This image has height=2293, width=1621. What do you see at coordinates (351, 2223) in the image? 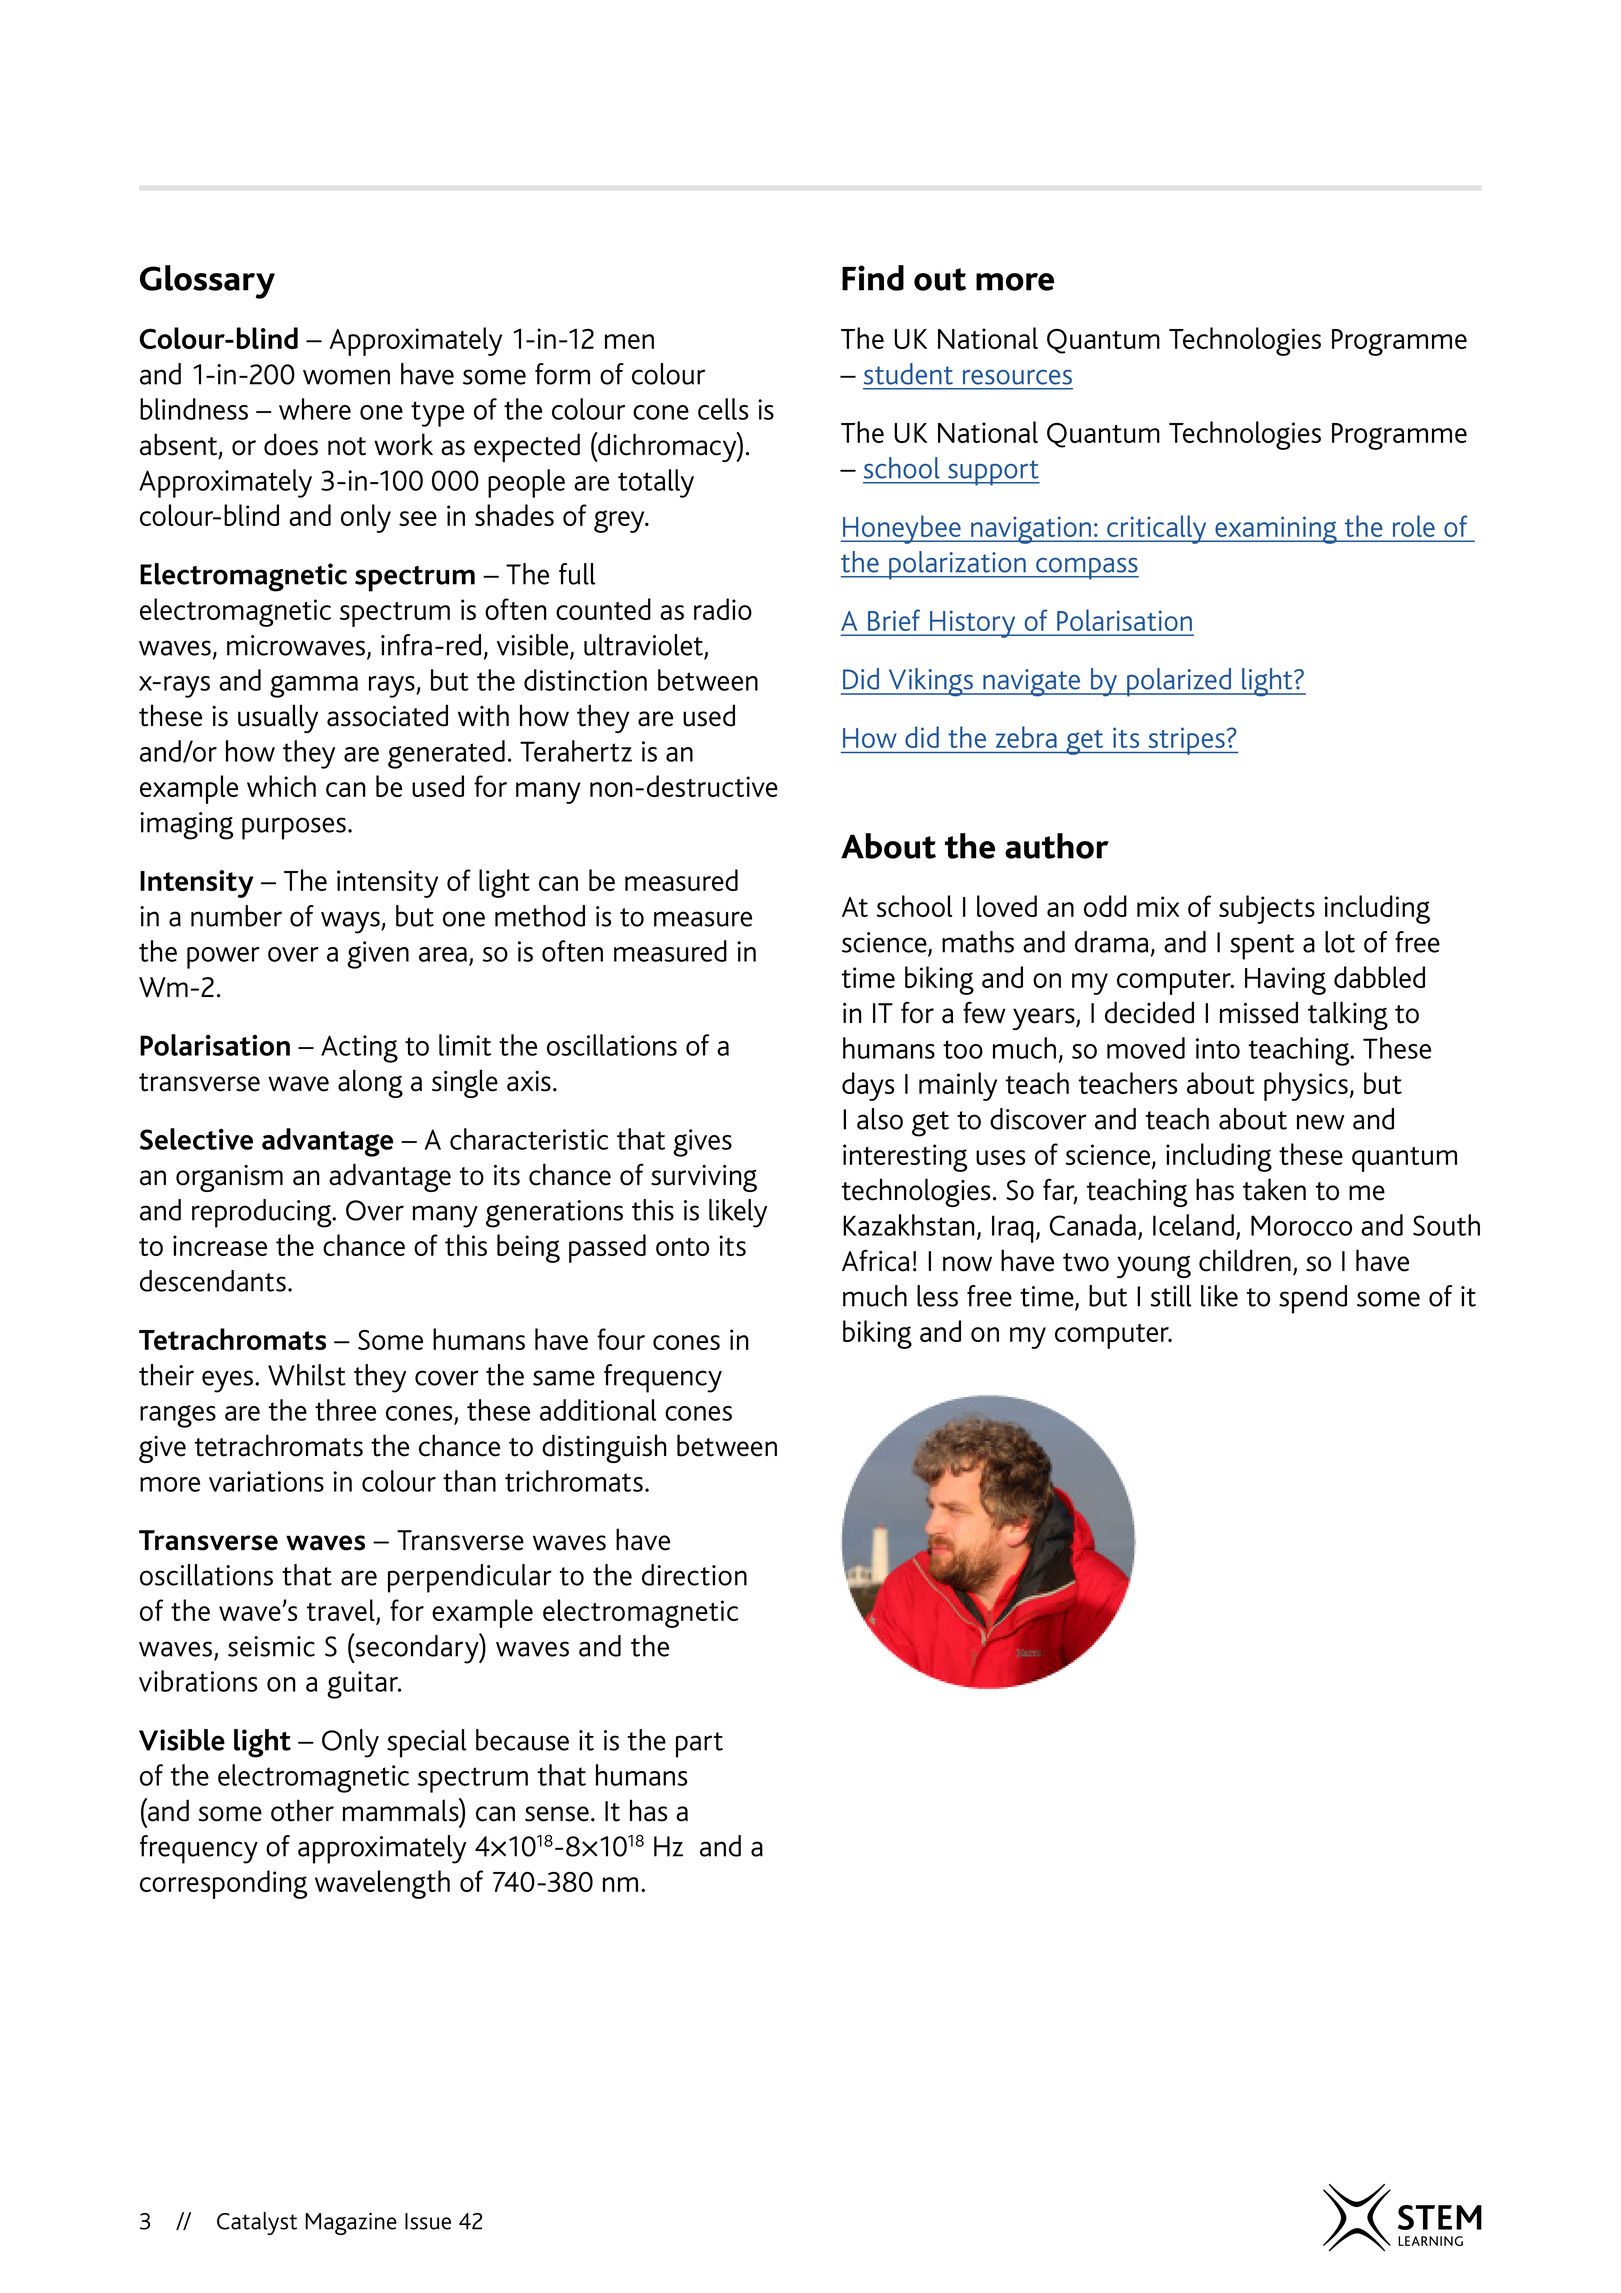
I see `Magazine` at bounding box center [351, 2223].
